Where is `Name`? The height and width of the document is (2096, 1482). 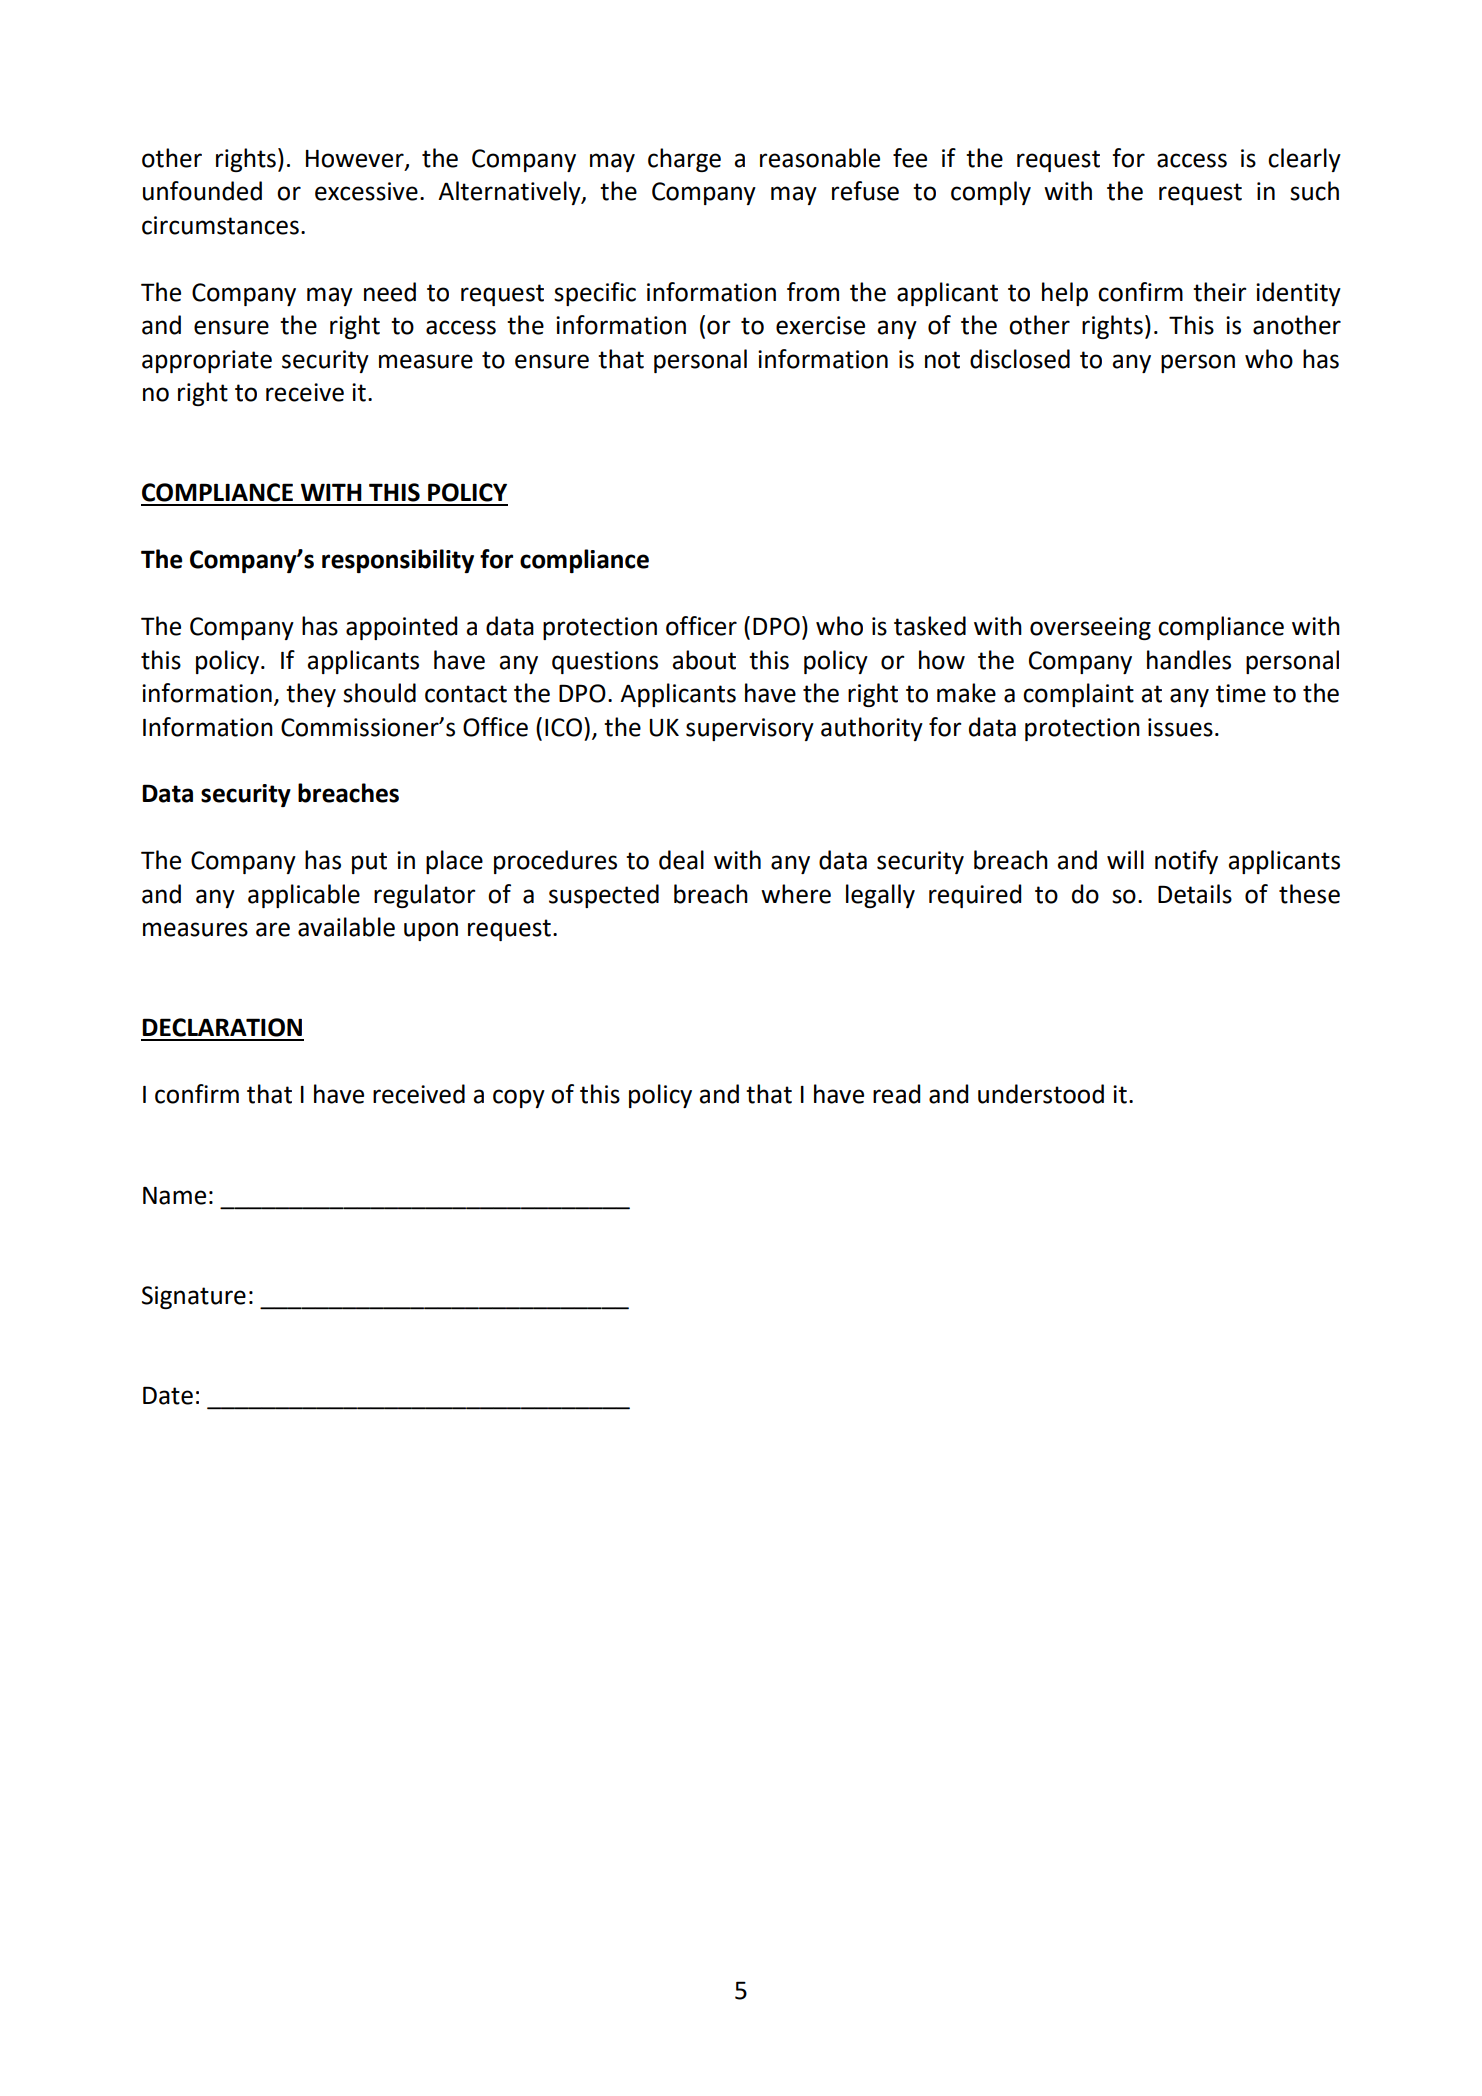
Name is located at coordinates (174, 1196).
